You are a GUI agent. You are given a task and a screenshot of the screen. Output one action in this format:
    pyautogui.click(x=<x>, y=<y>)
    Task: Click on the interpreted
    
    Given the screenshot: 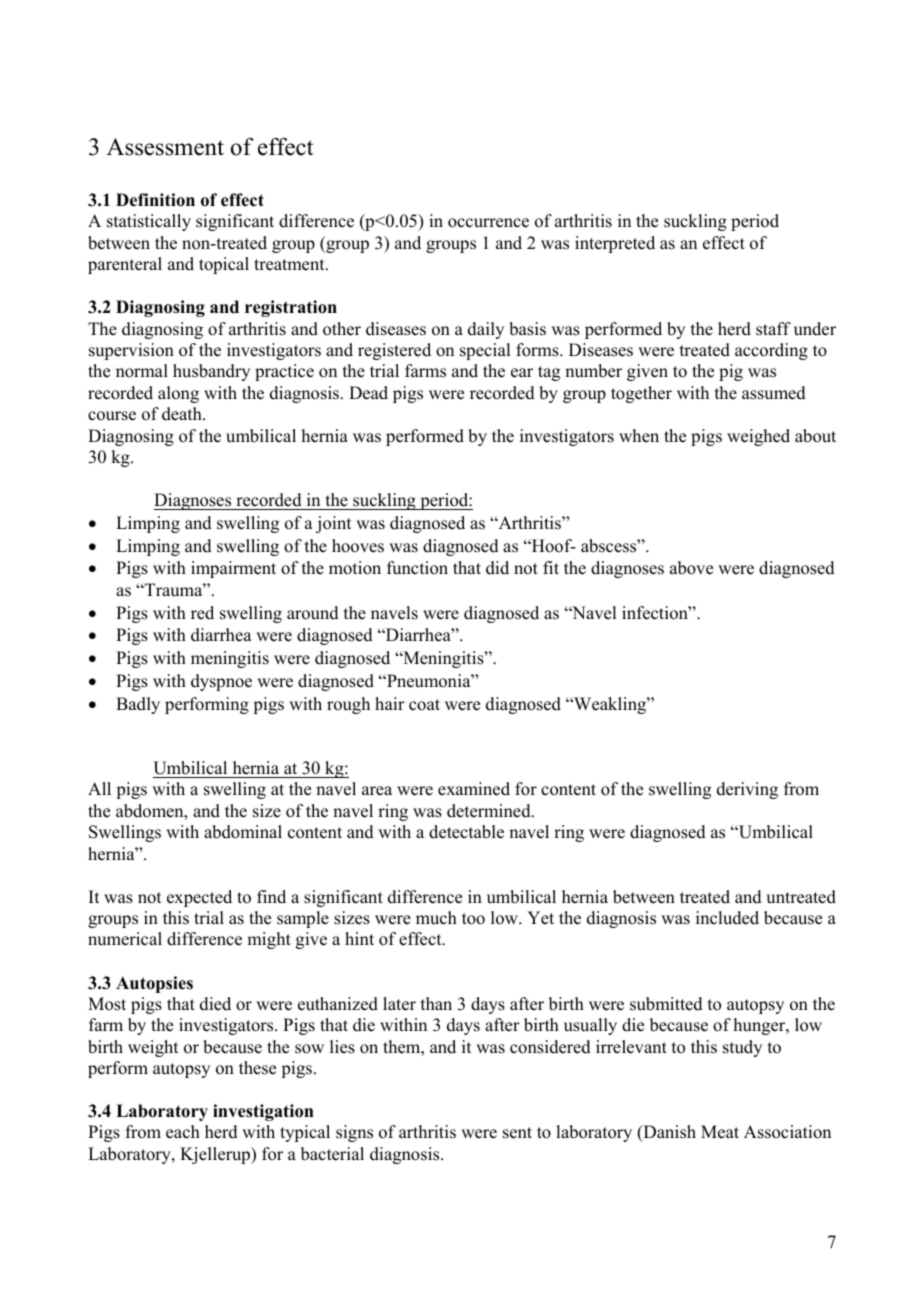 What is the action you would take?
    pyautogui.click(x=615, y=244)
